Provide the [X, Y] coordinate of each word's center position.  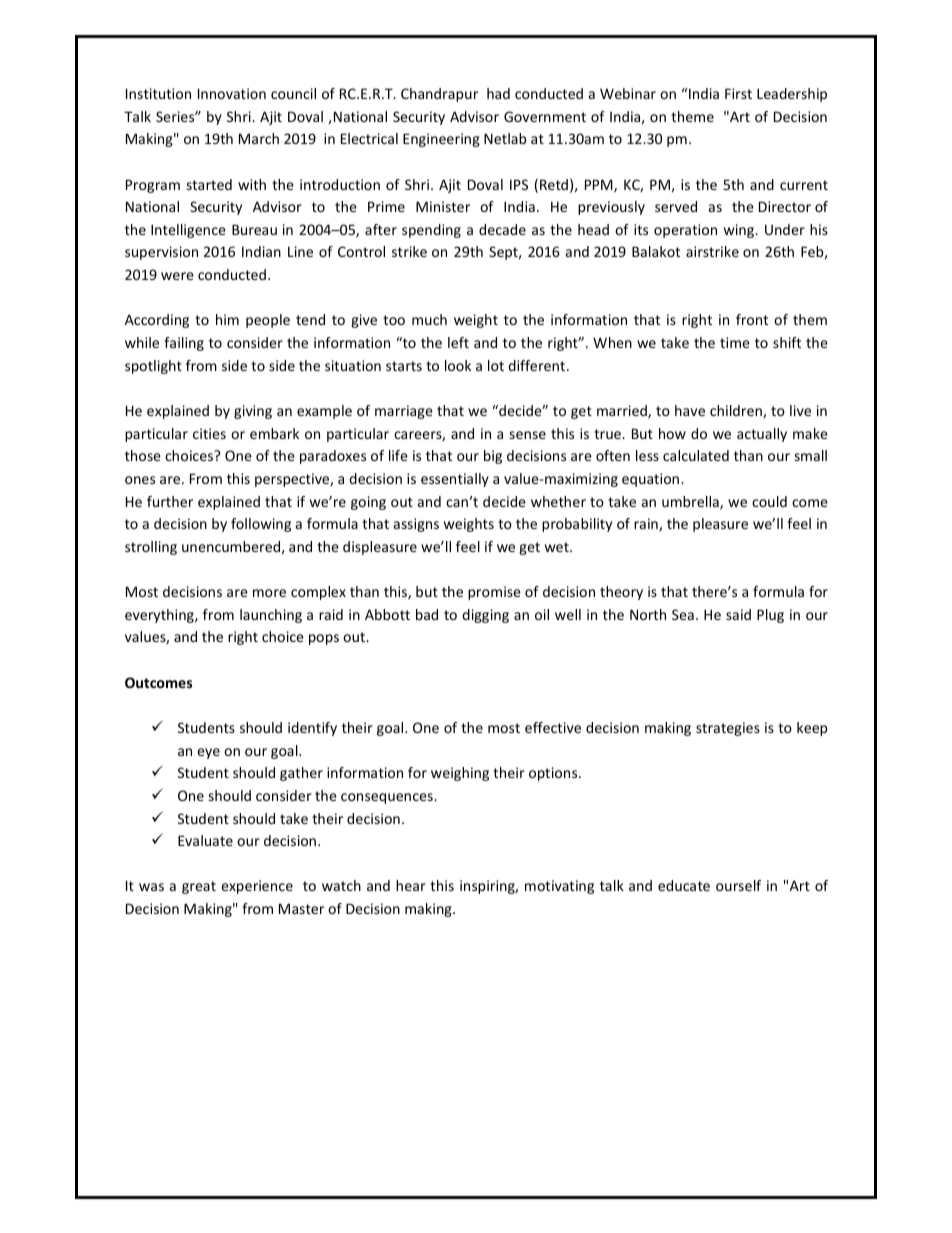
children [737, 411]
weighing [460, 774]
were [177, 276]
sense [528, 435]
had [498, 93]
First [738, 93]
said [738, 614]
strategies [728, 729]
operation [685, 231]
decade [502, 229]
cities [209, 433]
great [199, 887]
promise [494, 593]
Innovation [232, 93]
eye [208, 753]
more [269, 593]
